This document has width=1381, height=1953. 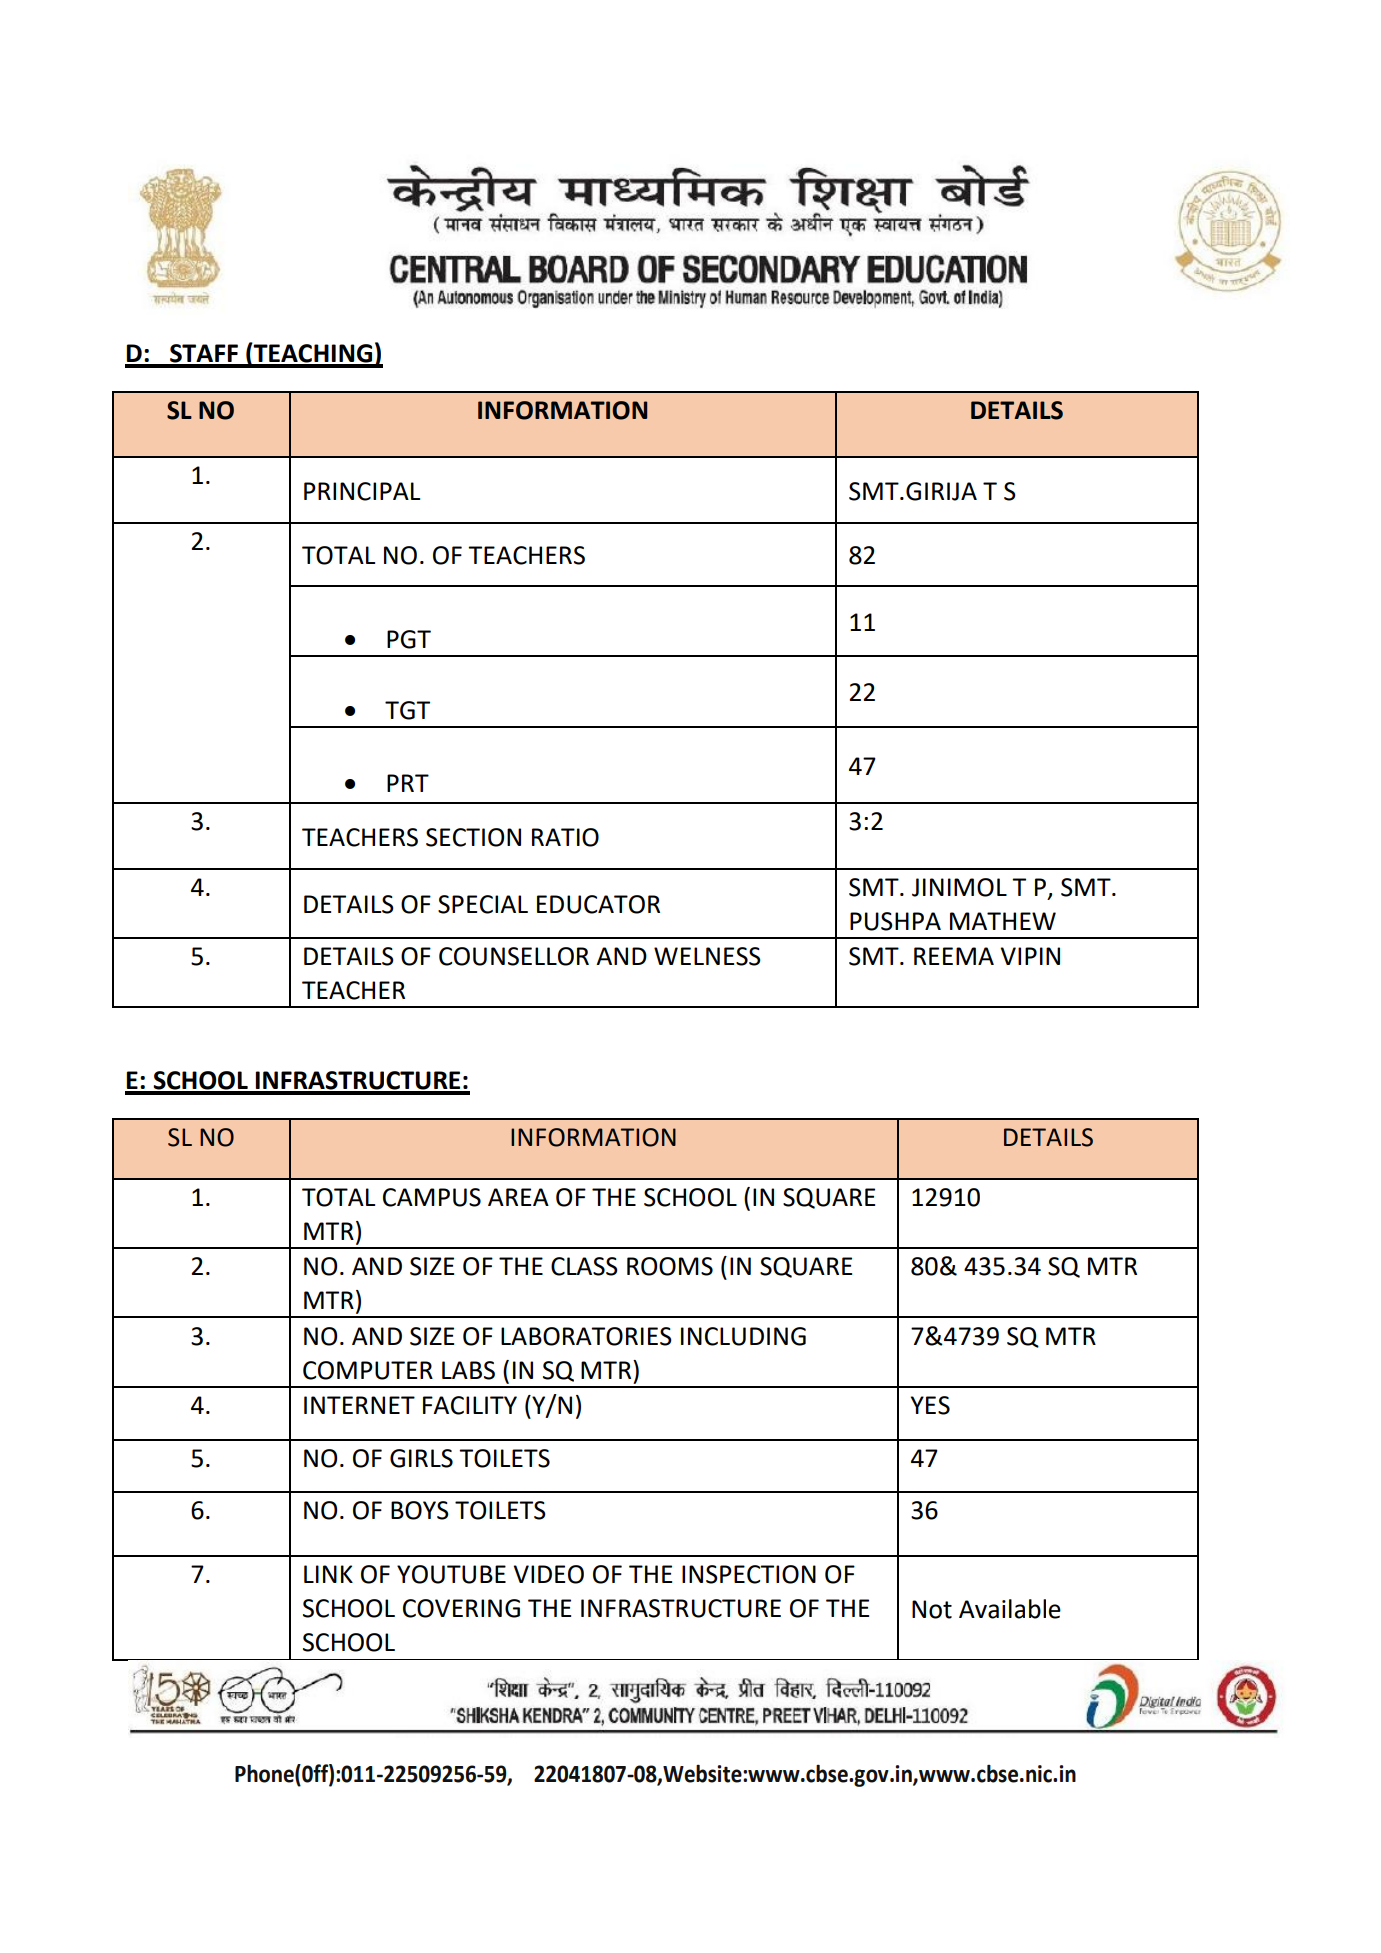 I want to click on YES, so click(x=930, y=1405).
